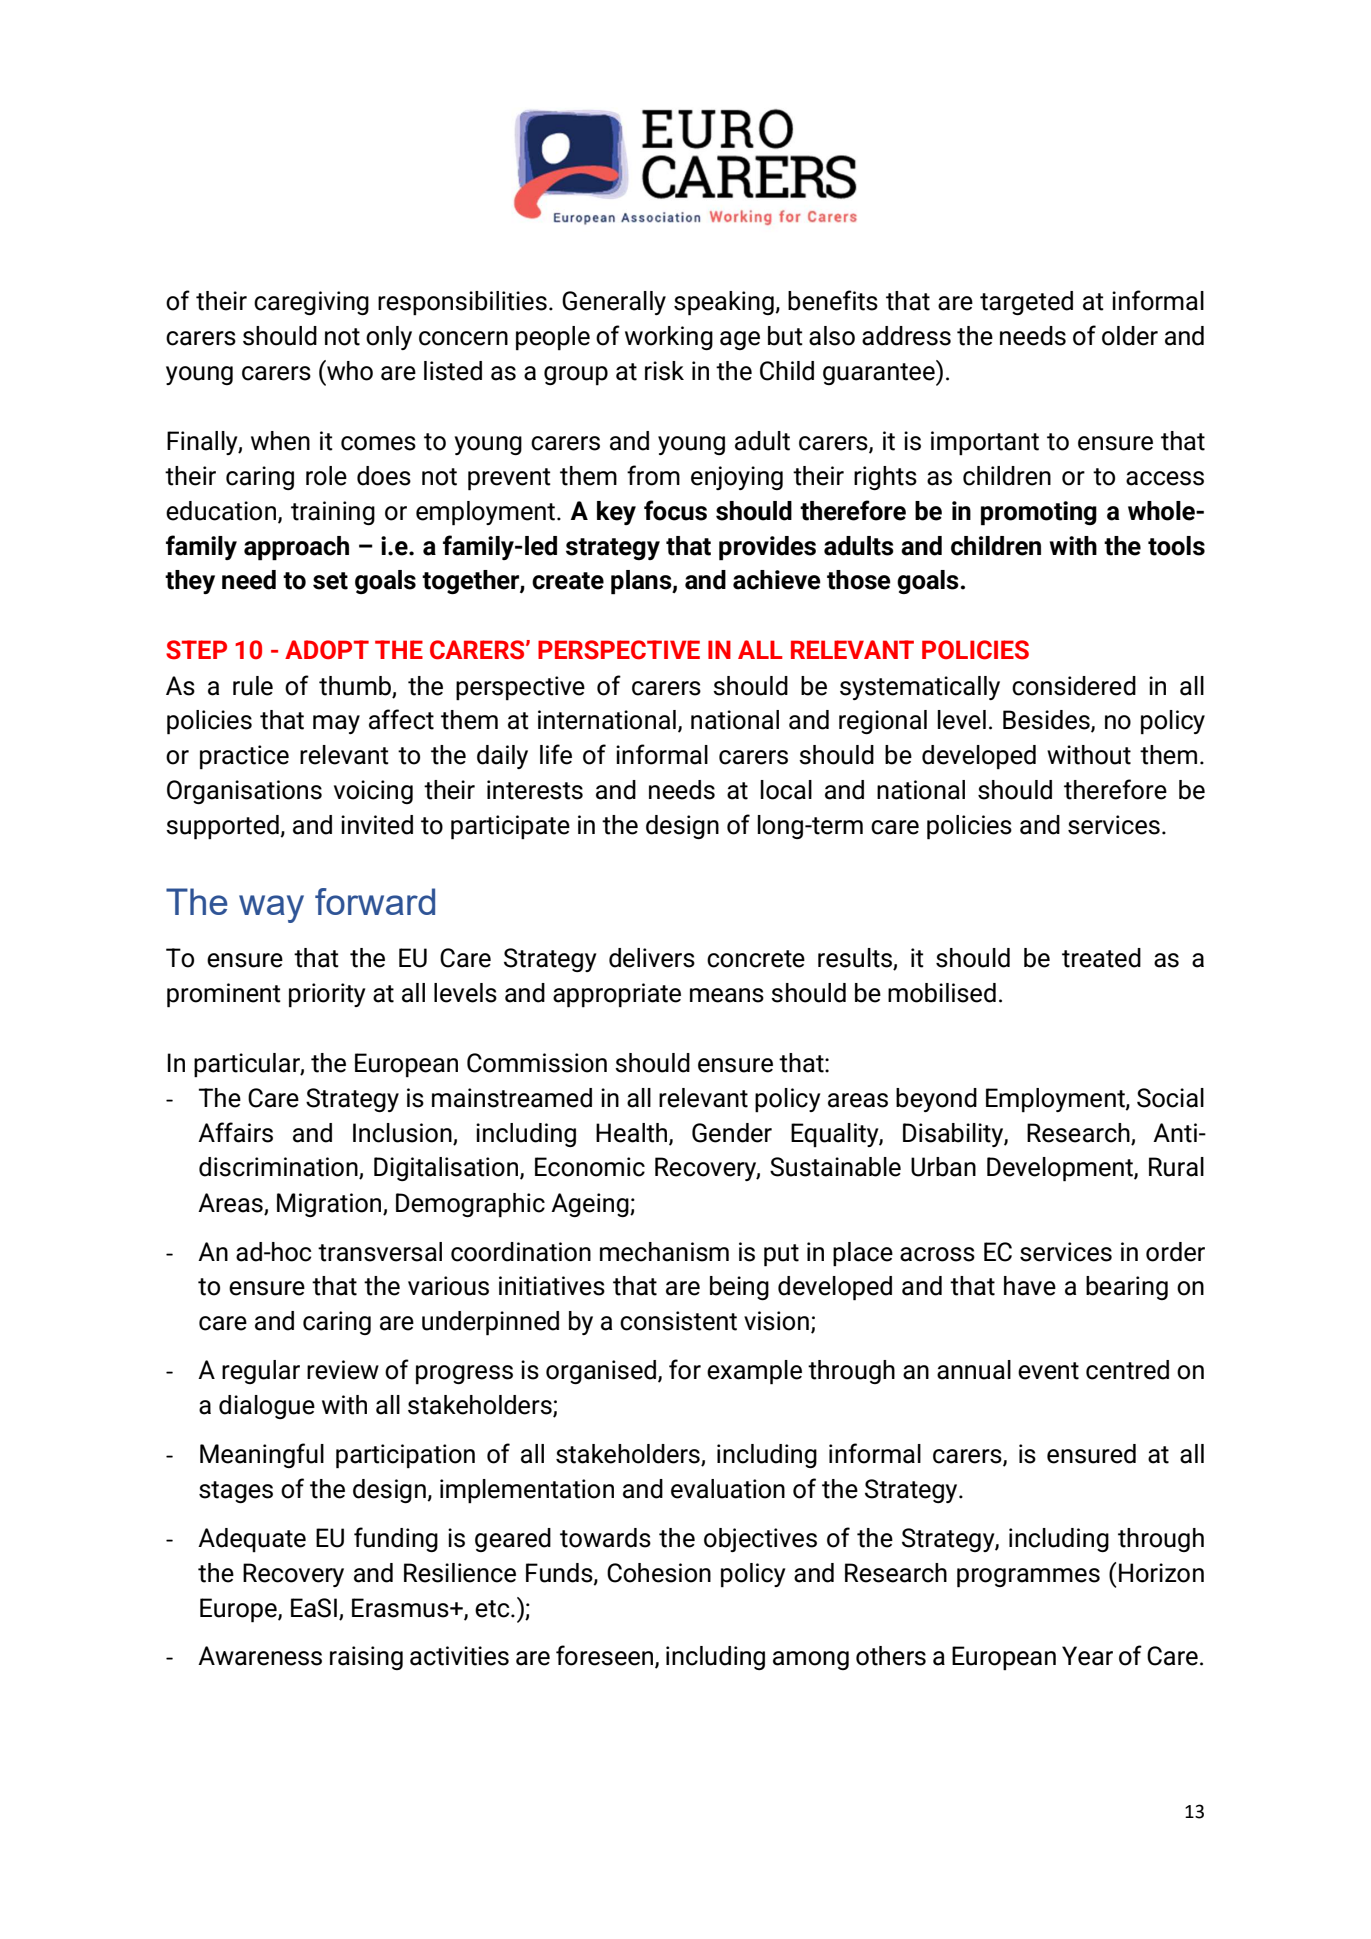 The image size is (1371, 1939). Describe the element at coordinates (664, 1252) in the screenshot. I see `mechanism` at that location.
